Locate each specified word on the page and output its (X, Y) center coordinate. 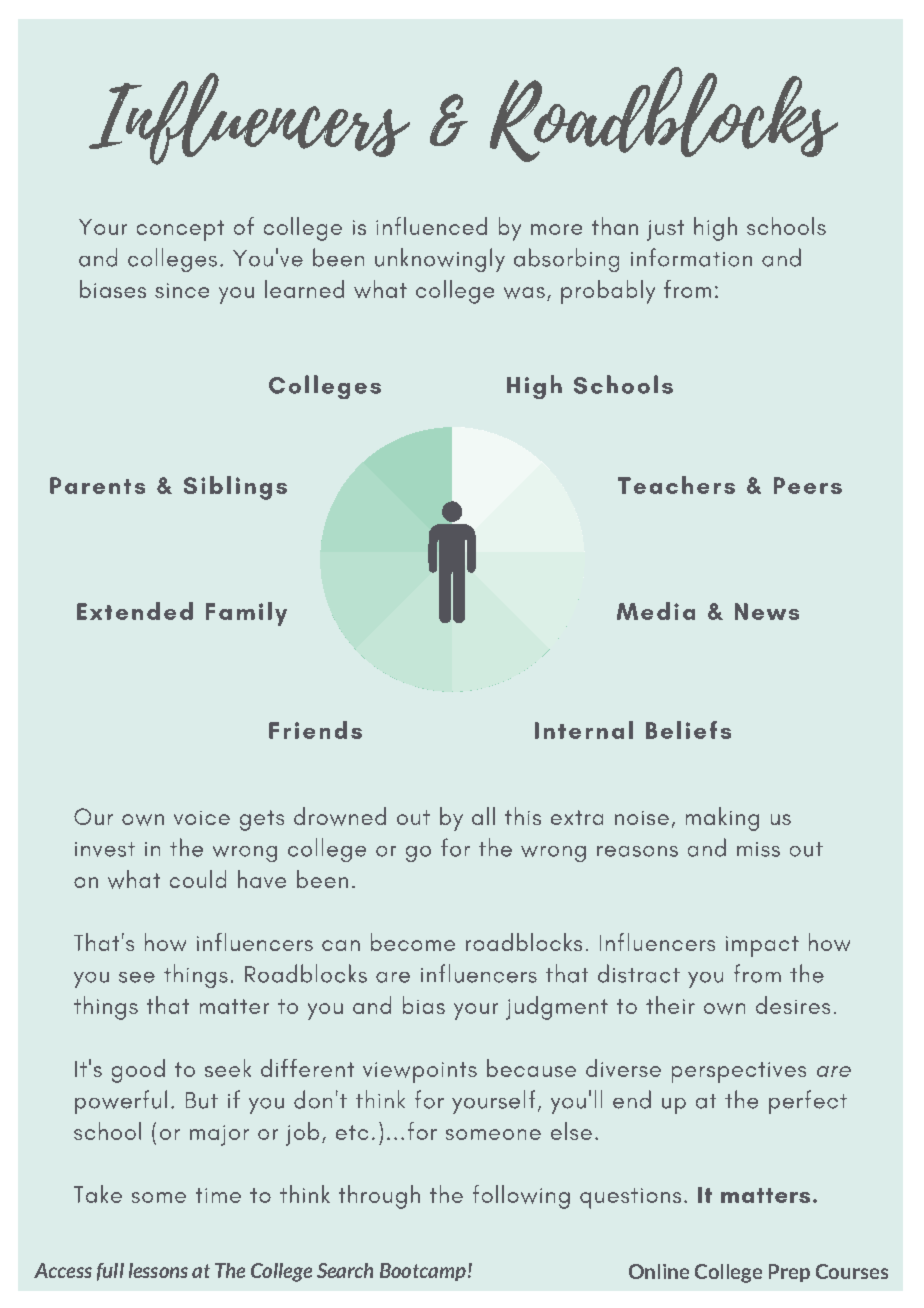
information (691, 257)
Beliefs (688, 730)
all (483, 816)
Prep (789, 1273)
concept (180, 230)
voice (202, 818)
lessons (158, 1270)
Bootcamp (423, 1272)
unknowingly (440, 260)
